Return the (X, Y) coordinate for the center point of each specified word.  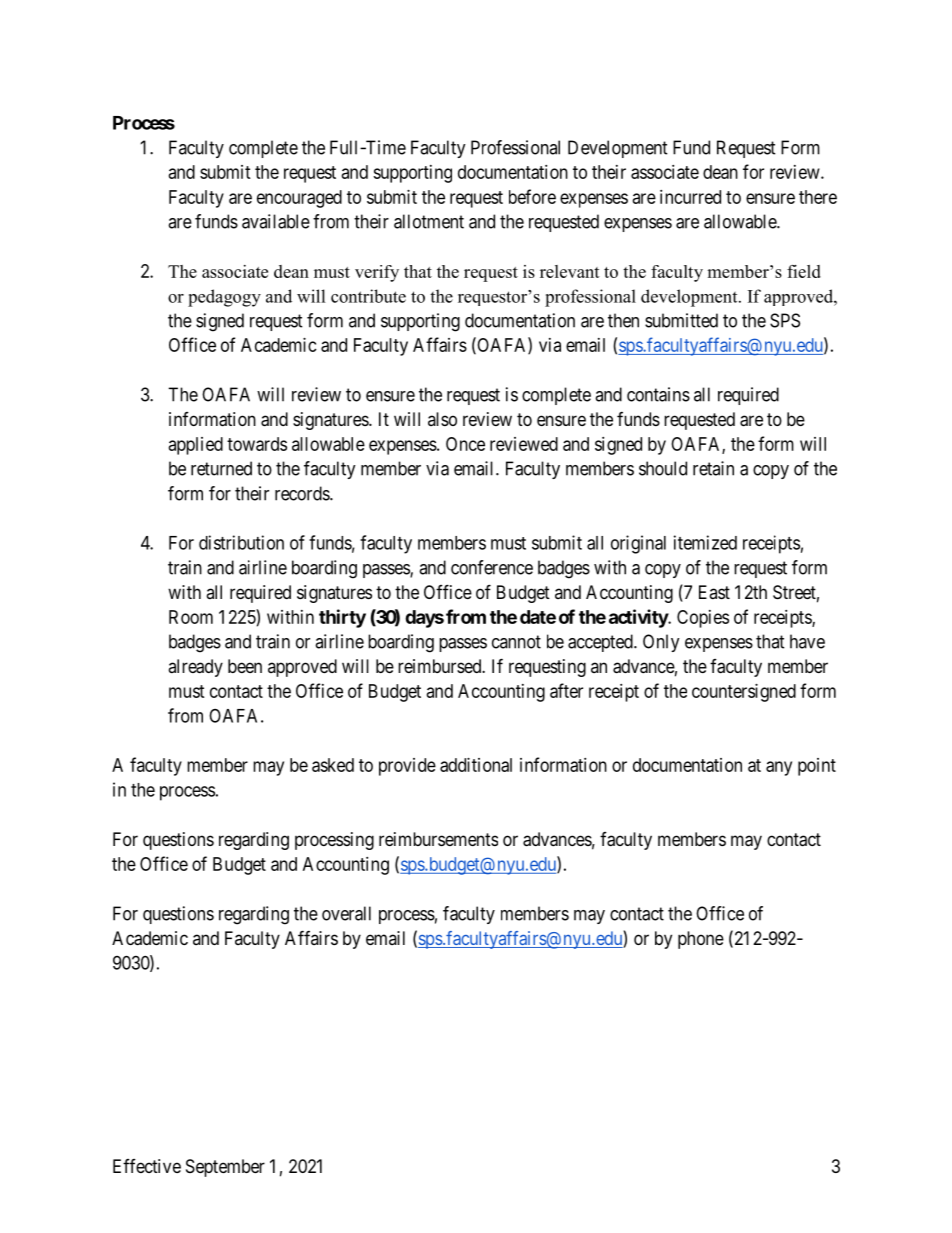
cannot (516, 642)
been (245, 666)
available (276, 221)
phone (701, 940)
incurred (690, 197)
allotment (429, 221)
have (807, 641)
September (225, 1168)
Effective (147, 1166)
